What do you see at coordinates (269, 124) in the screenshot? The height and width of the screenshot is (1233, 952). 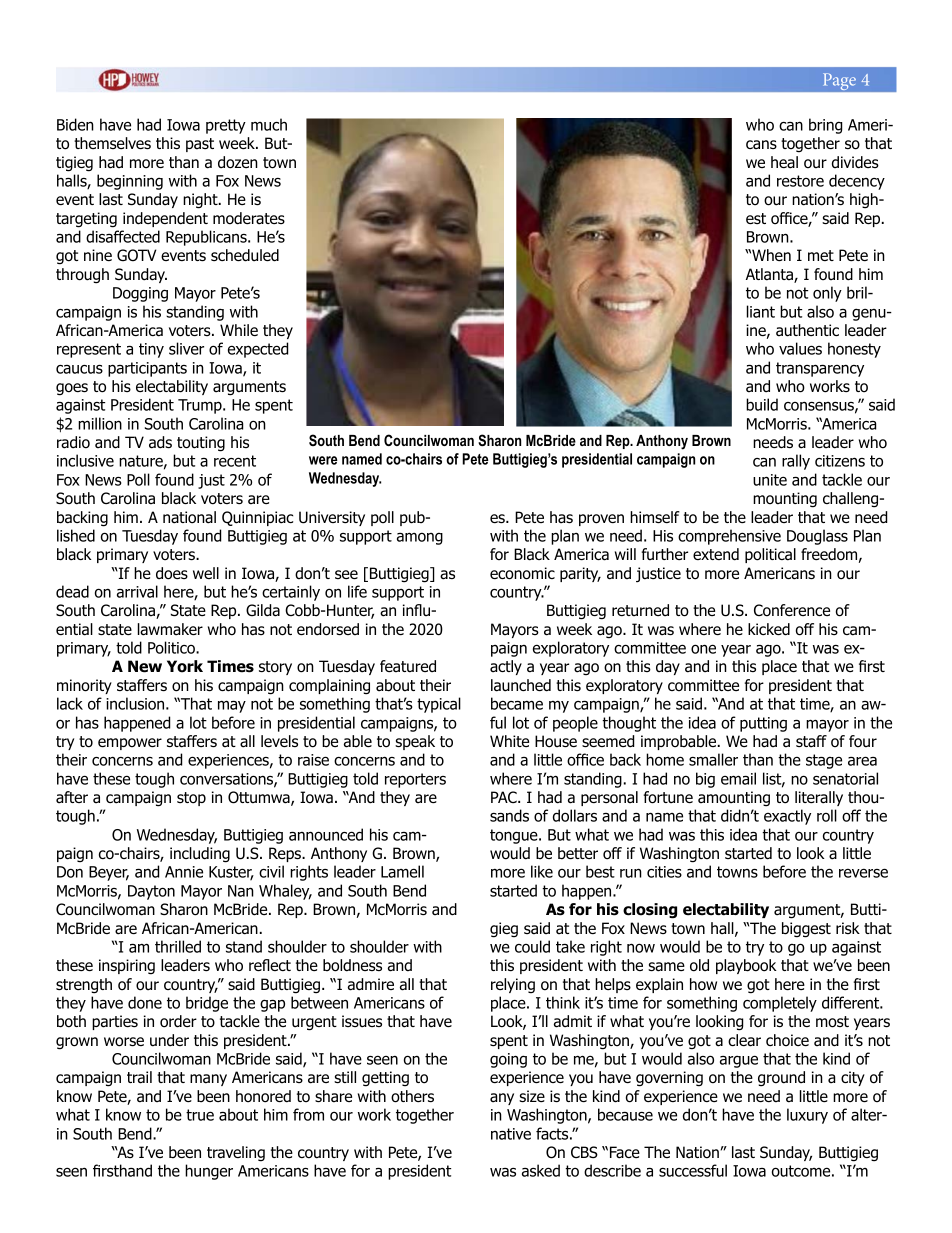 I see `much` at bounding box center [269, 124].
